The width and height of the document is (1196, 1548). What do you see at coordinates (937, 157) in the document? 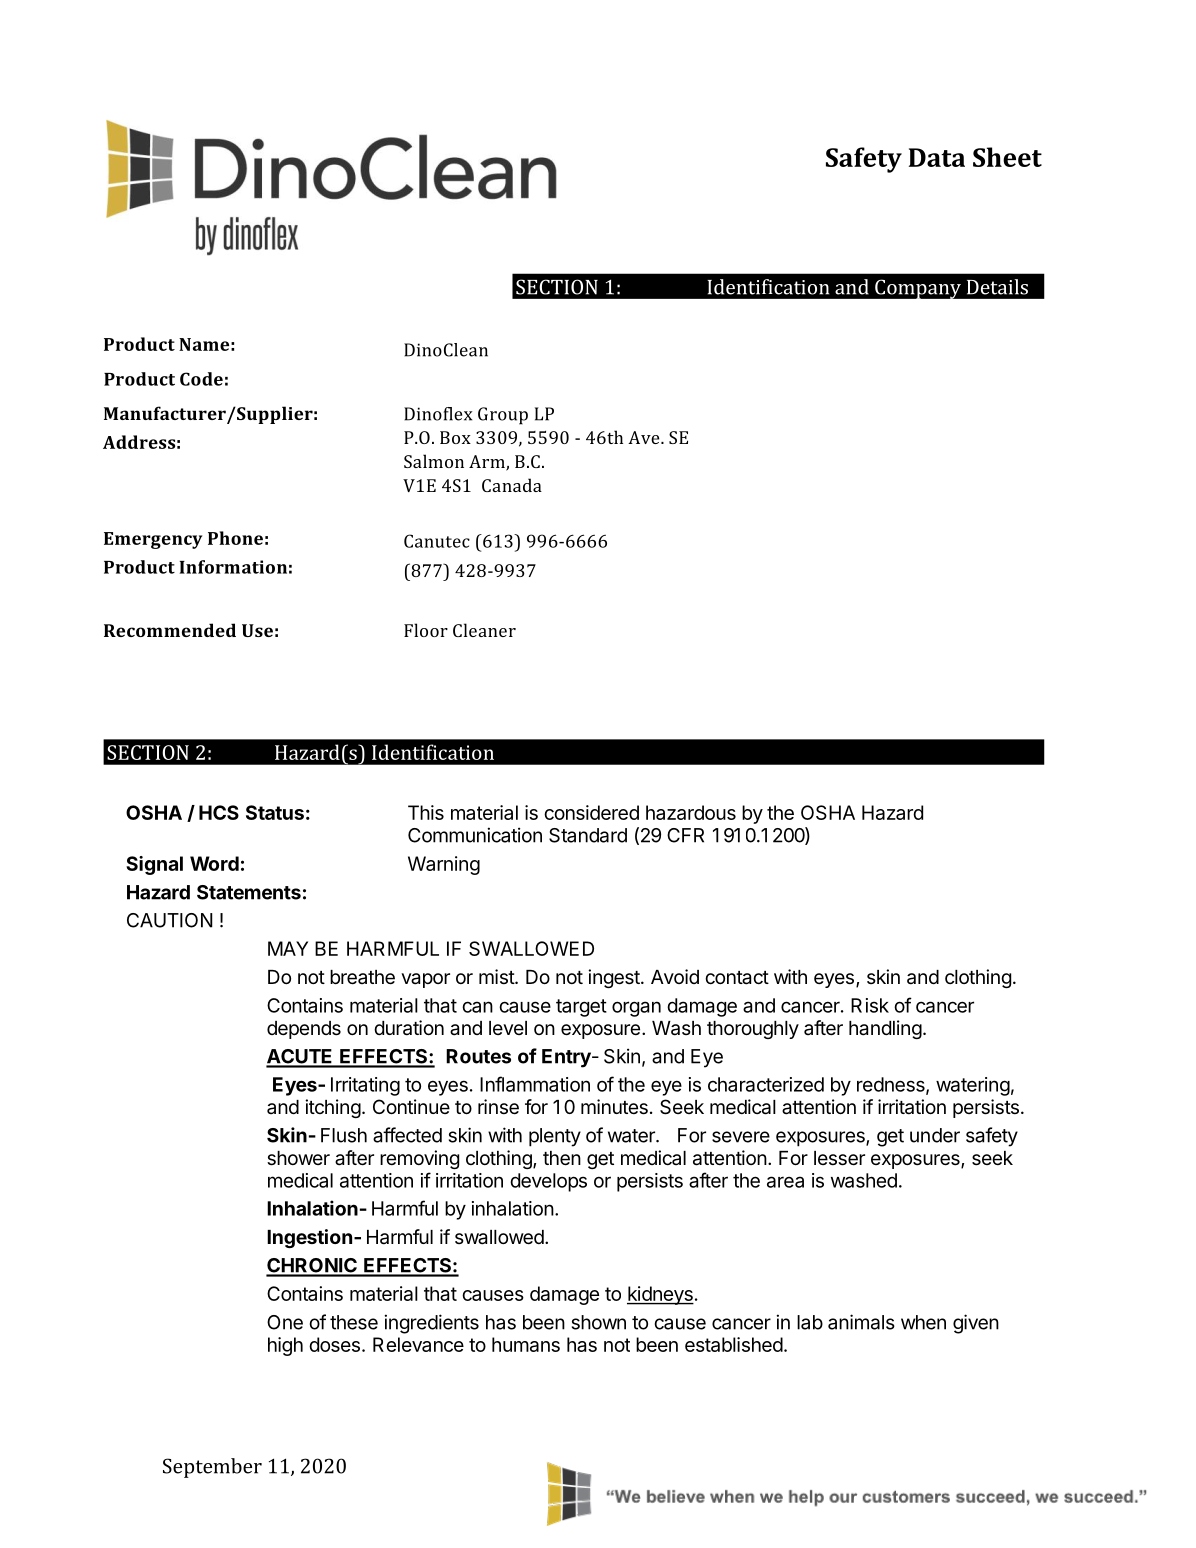
I see `Data` at bounding box center [937, 157].
